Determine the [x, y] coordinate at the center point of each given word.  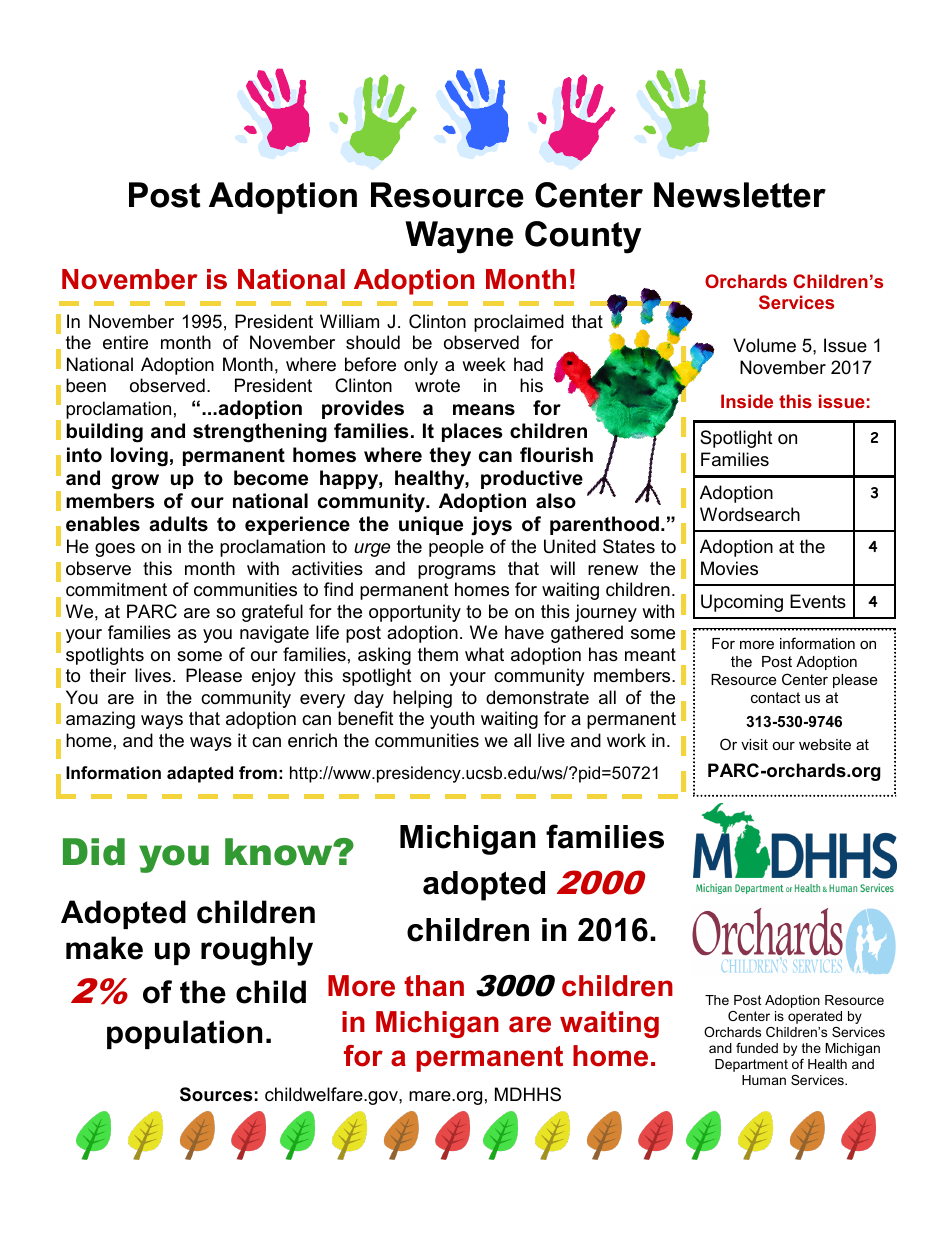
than [434, 986]
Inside [747, 401]
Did [94, 852]
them [438, 654]
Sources [216, 1094]
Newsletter [740, 195]
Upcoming [742, 603]
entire [125, 342]
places [472, 432]
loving [139, 457]
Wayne [459, 237]
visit [754, 744]
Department [751, 1065]
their [108, 675]
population [184, 1034]
